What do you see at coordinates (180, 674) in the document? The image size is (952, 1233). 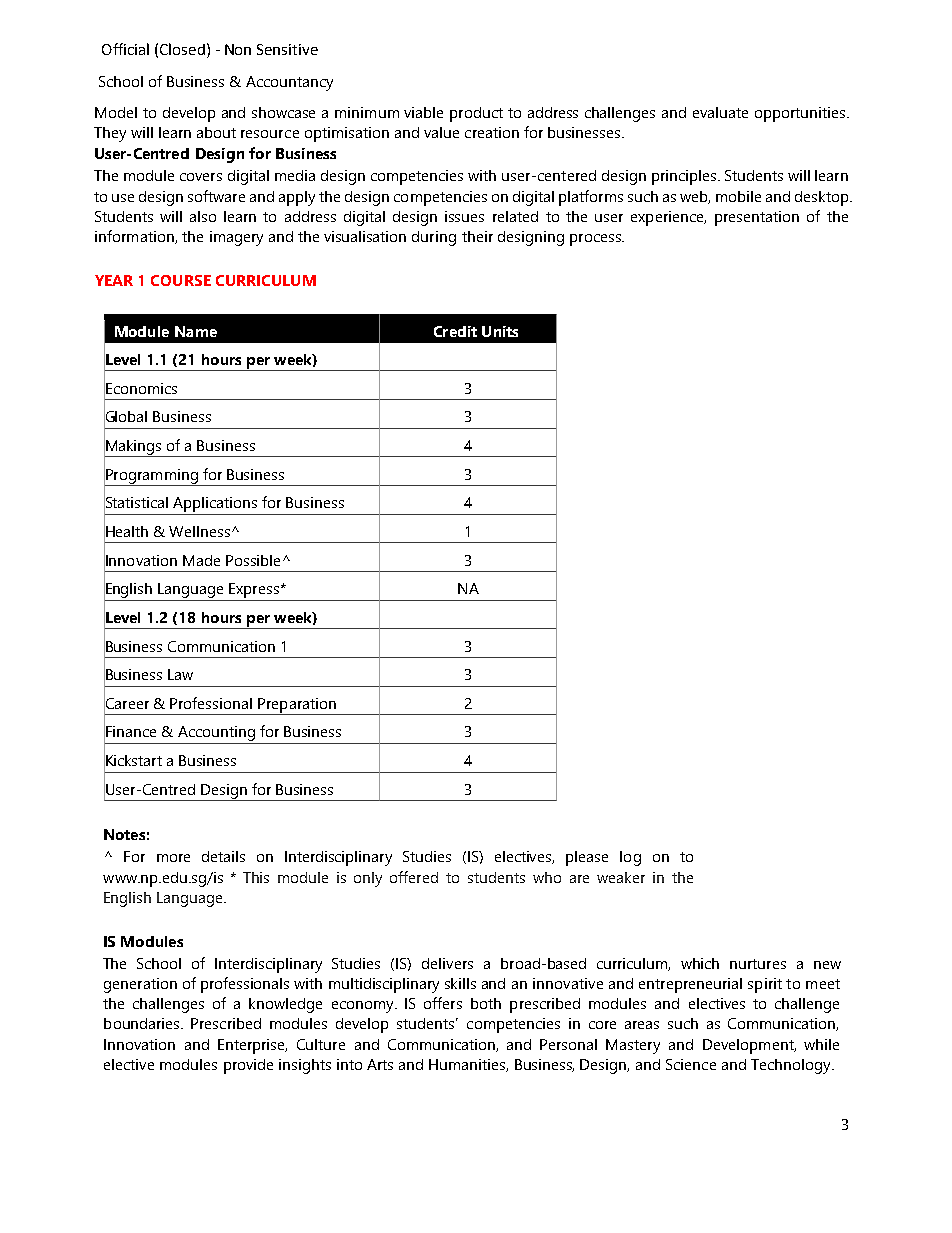 I see `Law` at bounding box center [180, 674].
